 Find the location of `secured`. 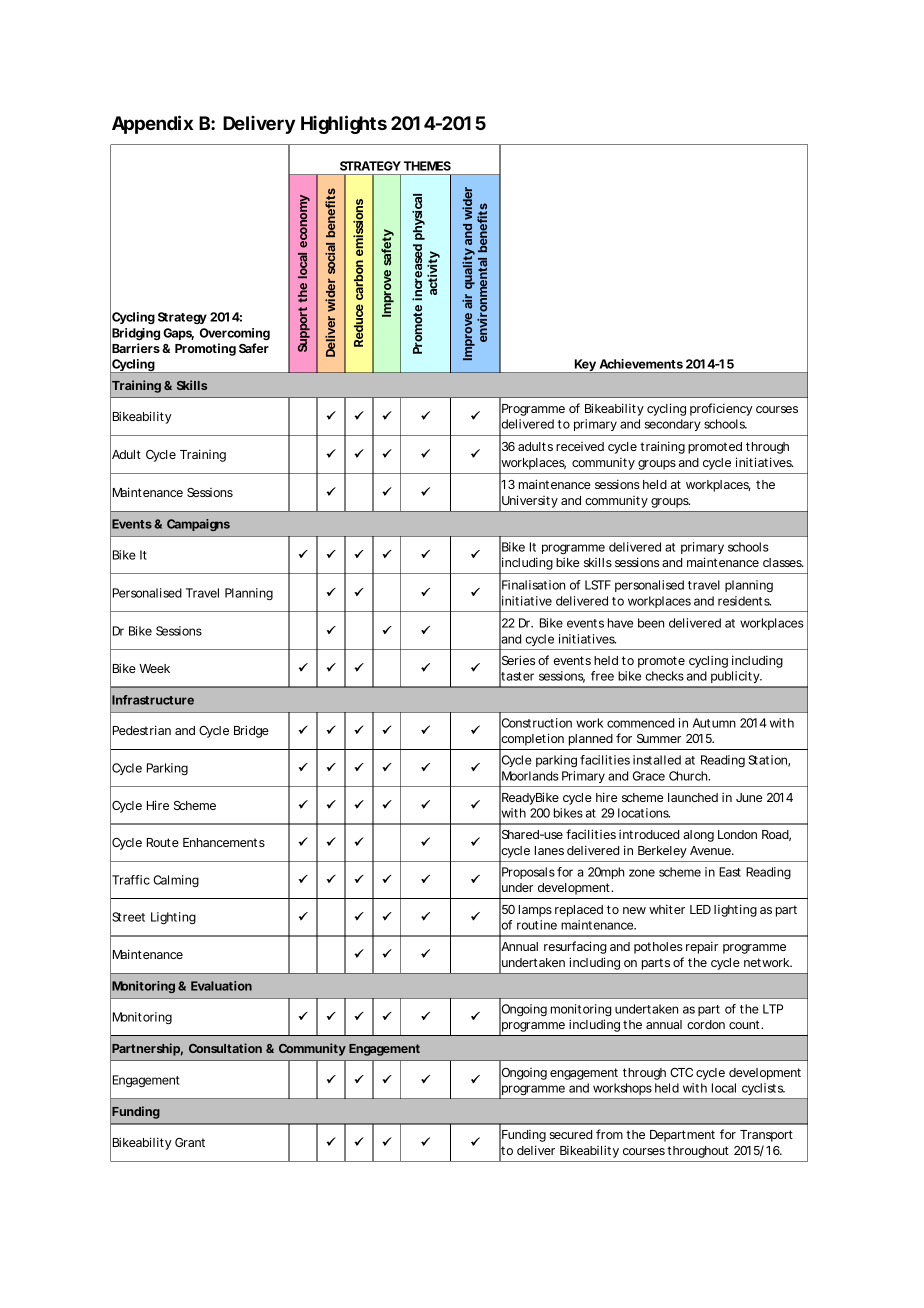

secured is located at coordinates (570, 1134).
